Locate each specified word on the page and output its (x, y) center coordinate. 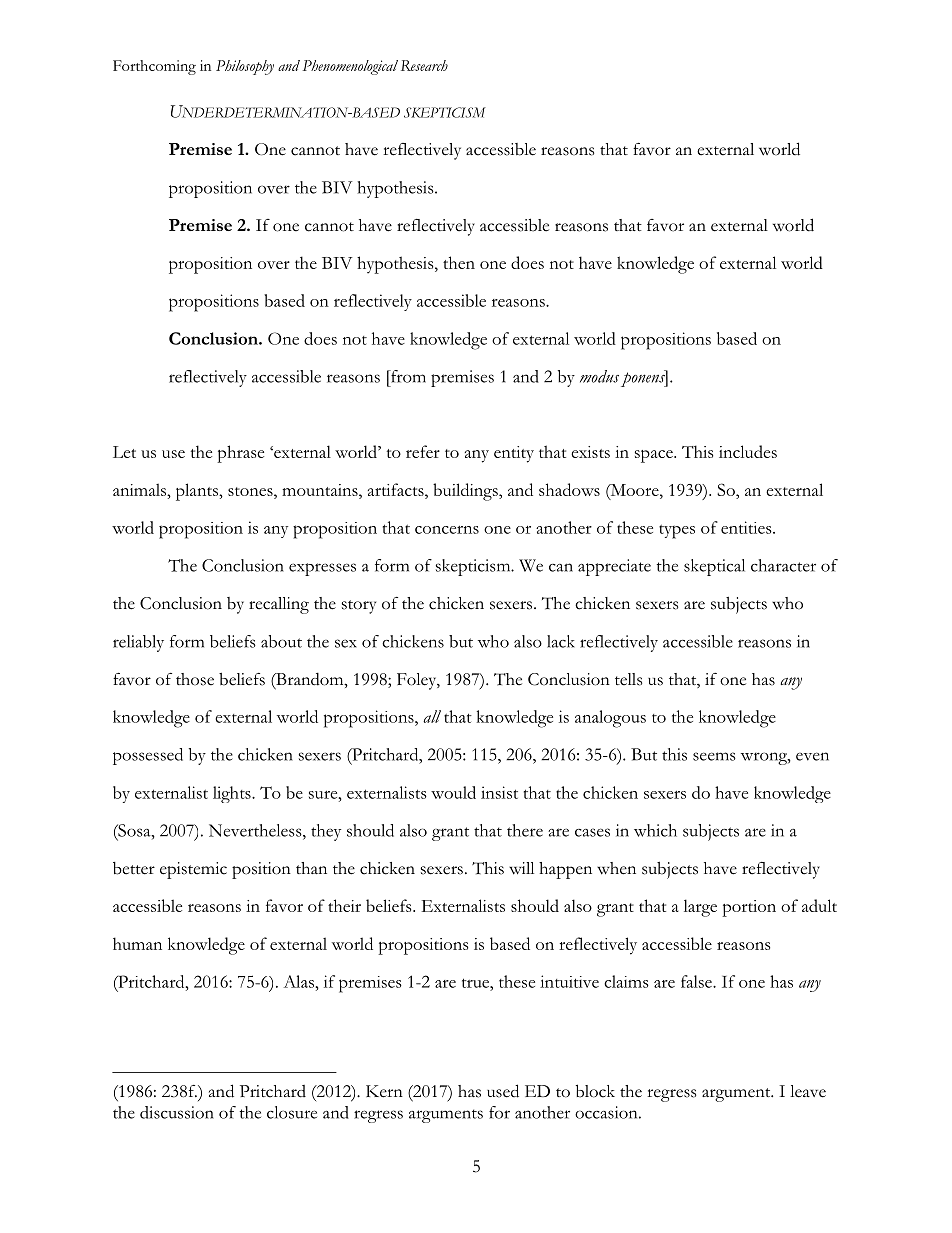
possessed (148, 756)
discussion (177, 1112)
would (453, 792)
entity (514, 454)
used (503, 1091)
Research (424, 65)
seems (714, 756)
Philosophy (245, 67)
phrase (240, 454)
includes (748, 451)
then (459, 262)
